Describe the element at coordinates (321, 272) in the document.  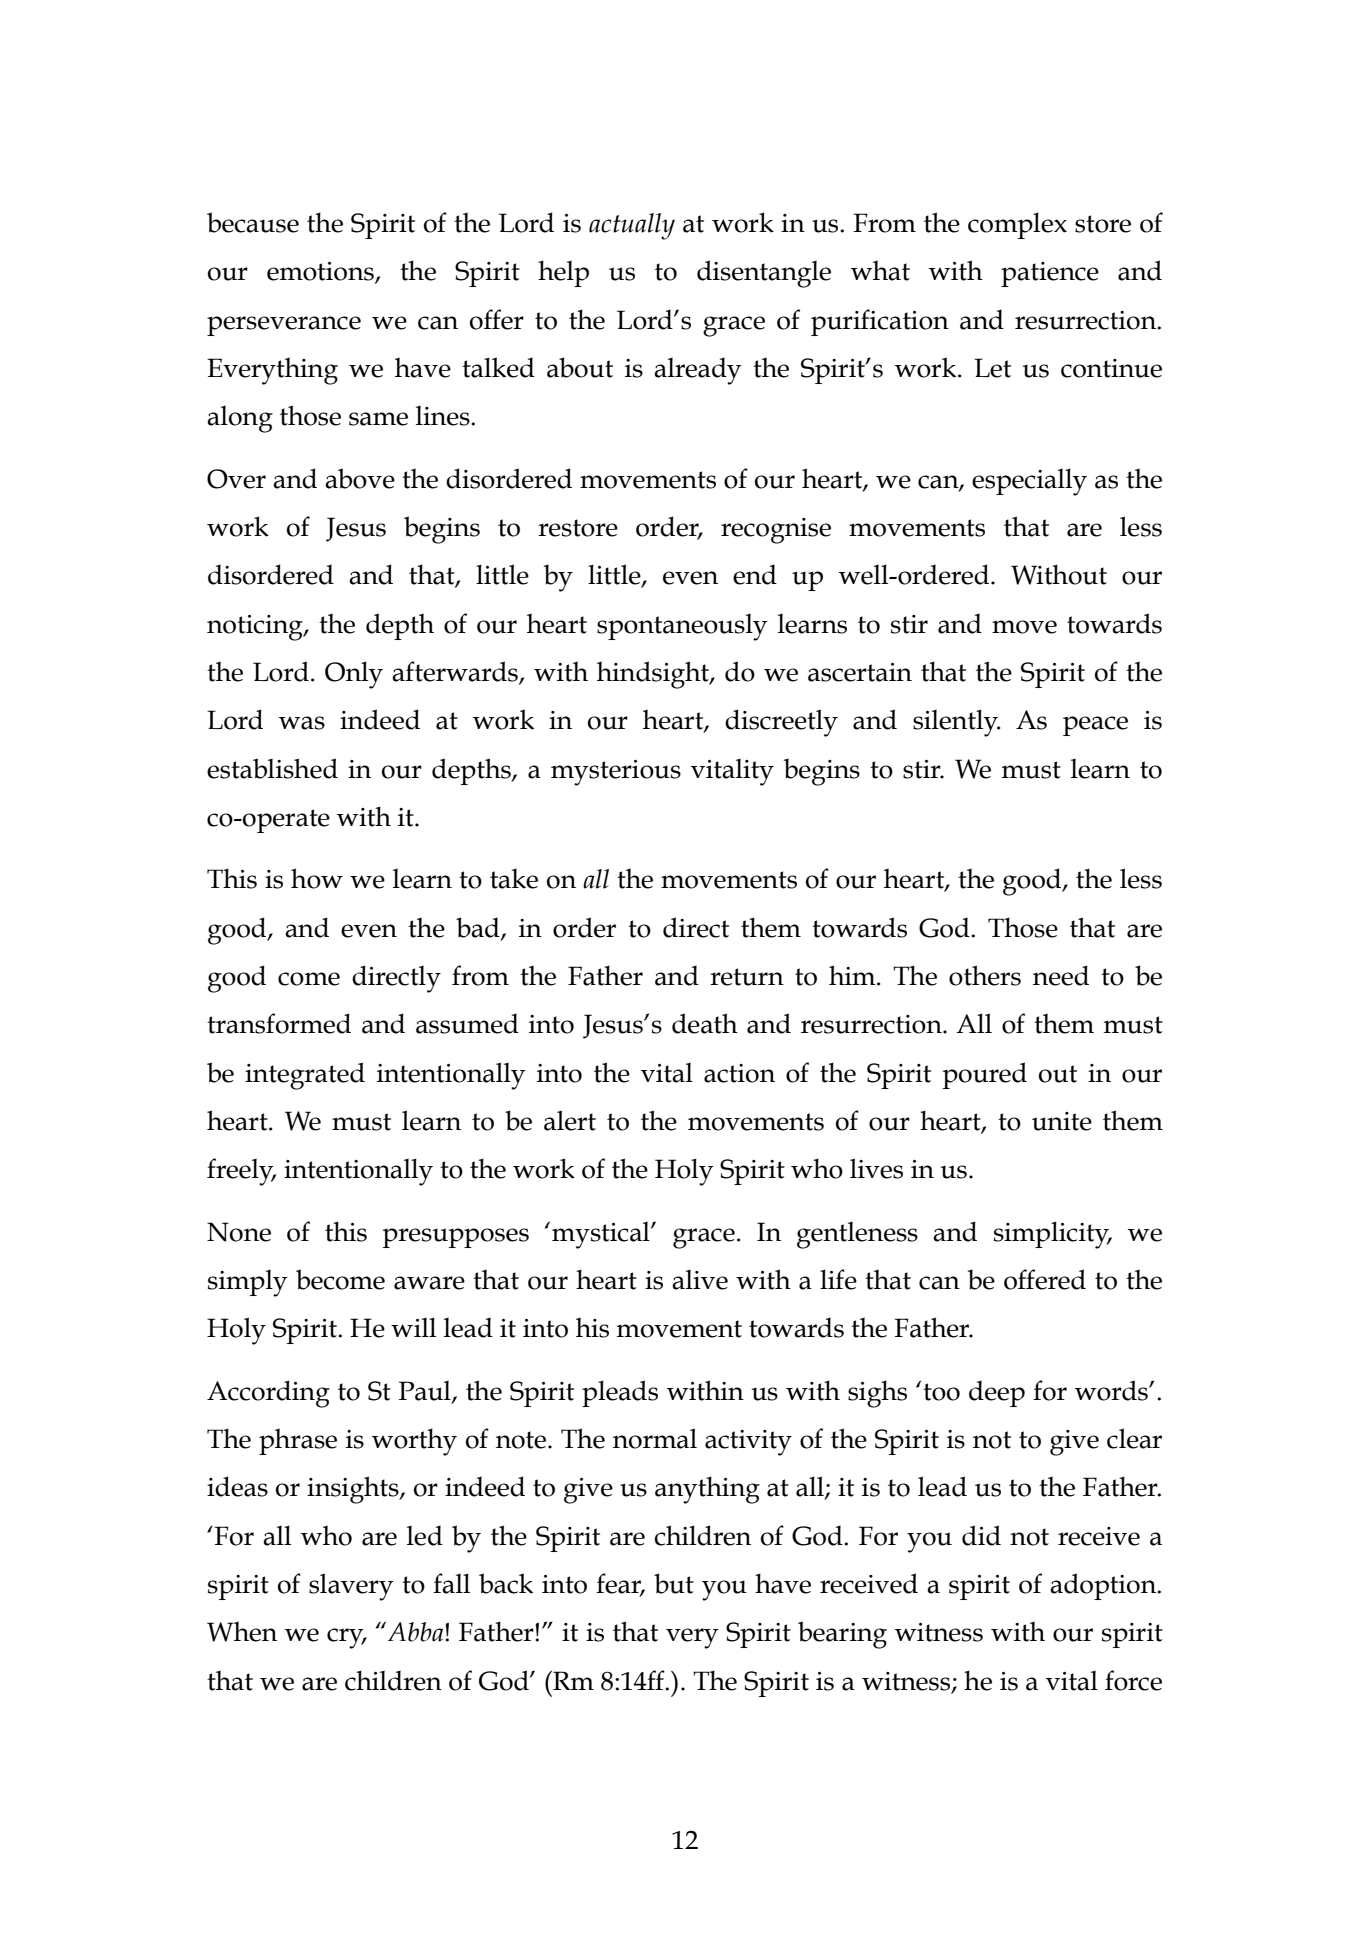
I see `emotions` at that location.
